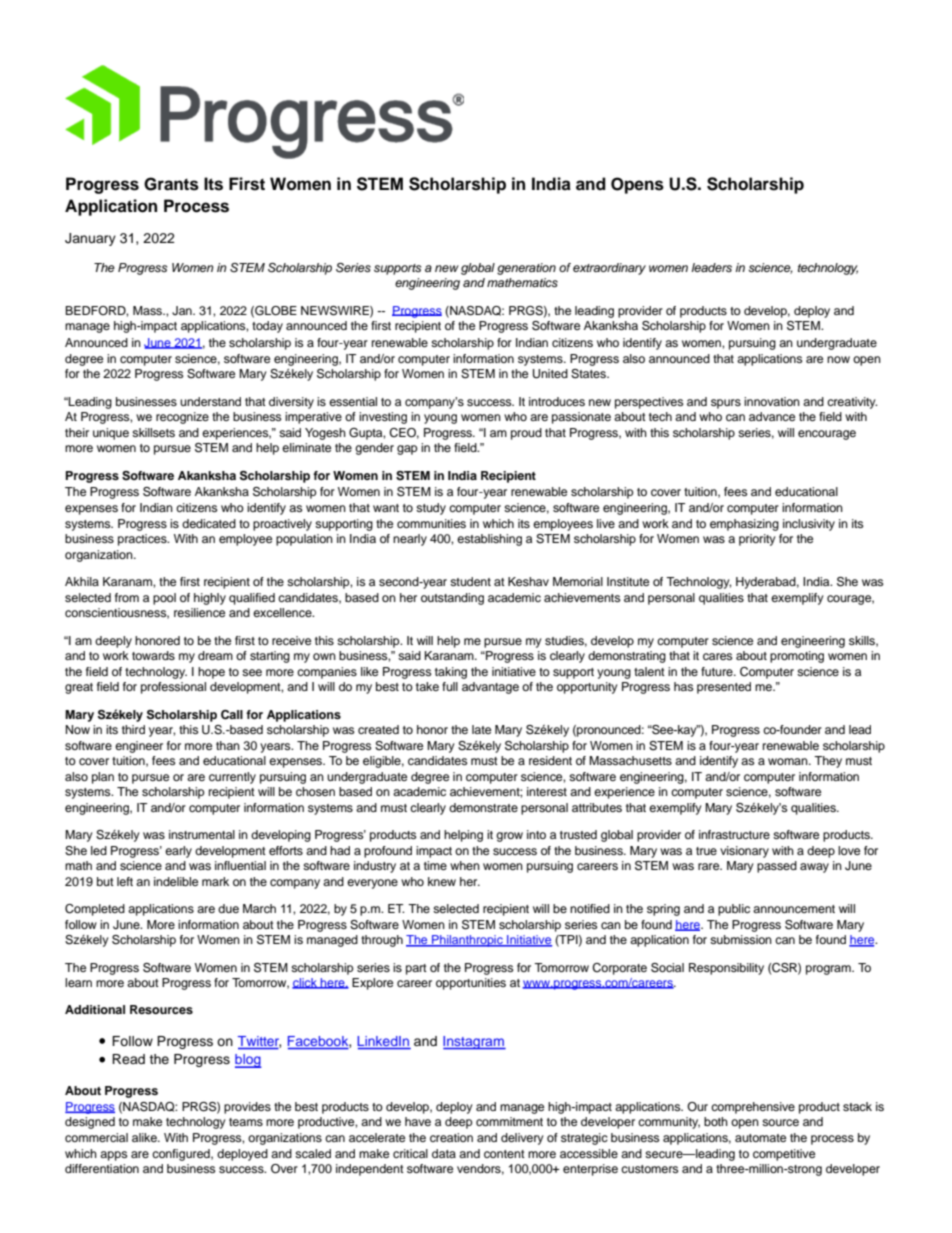 The width and height of the screenshot is (952, 1233). What do you see at coordinates (171, 184) in the screenshot?
I see `Grants` at bounding box center [171, 184].
